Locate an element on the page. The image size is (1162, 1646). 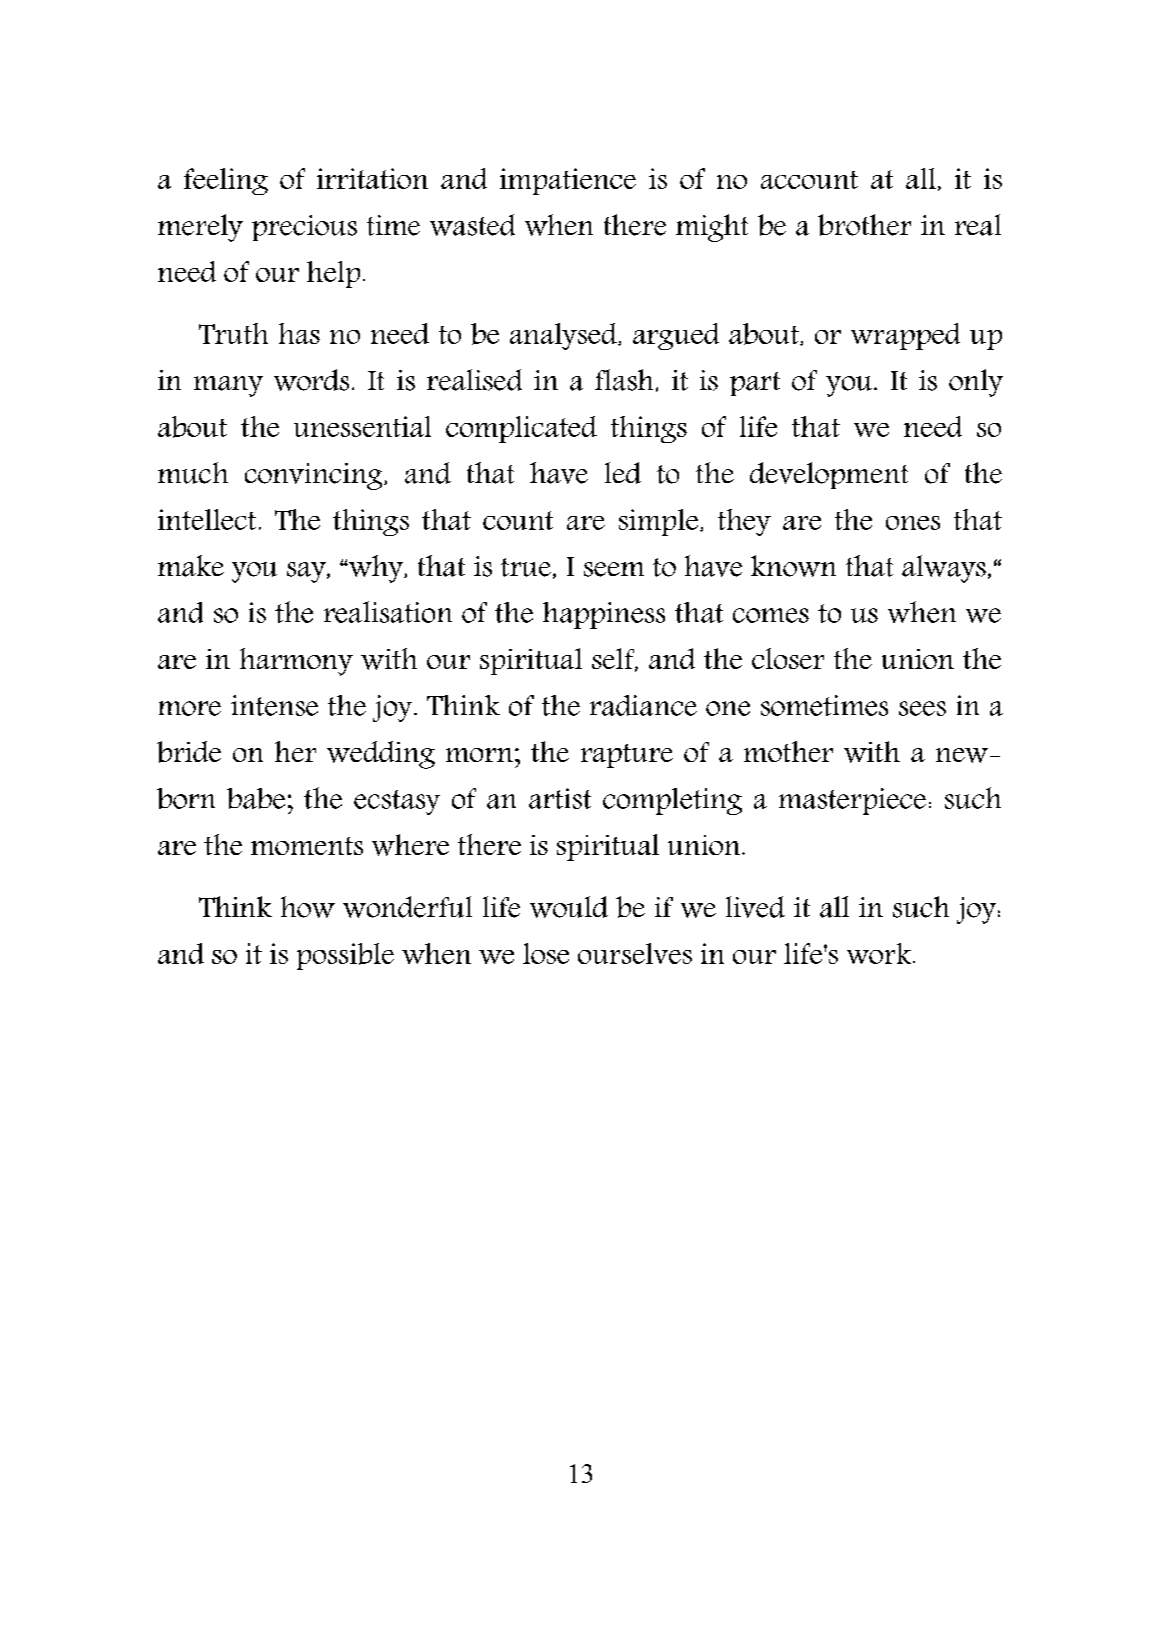
would is located at coordinates (569, 907).
